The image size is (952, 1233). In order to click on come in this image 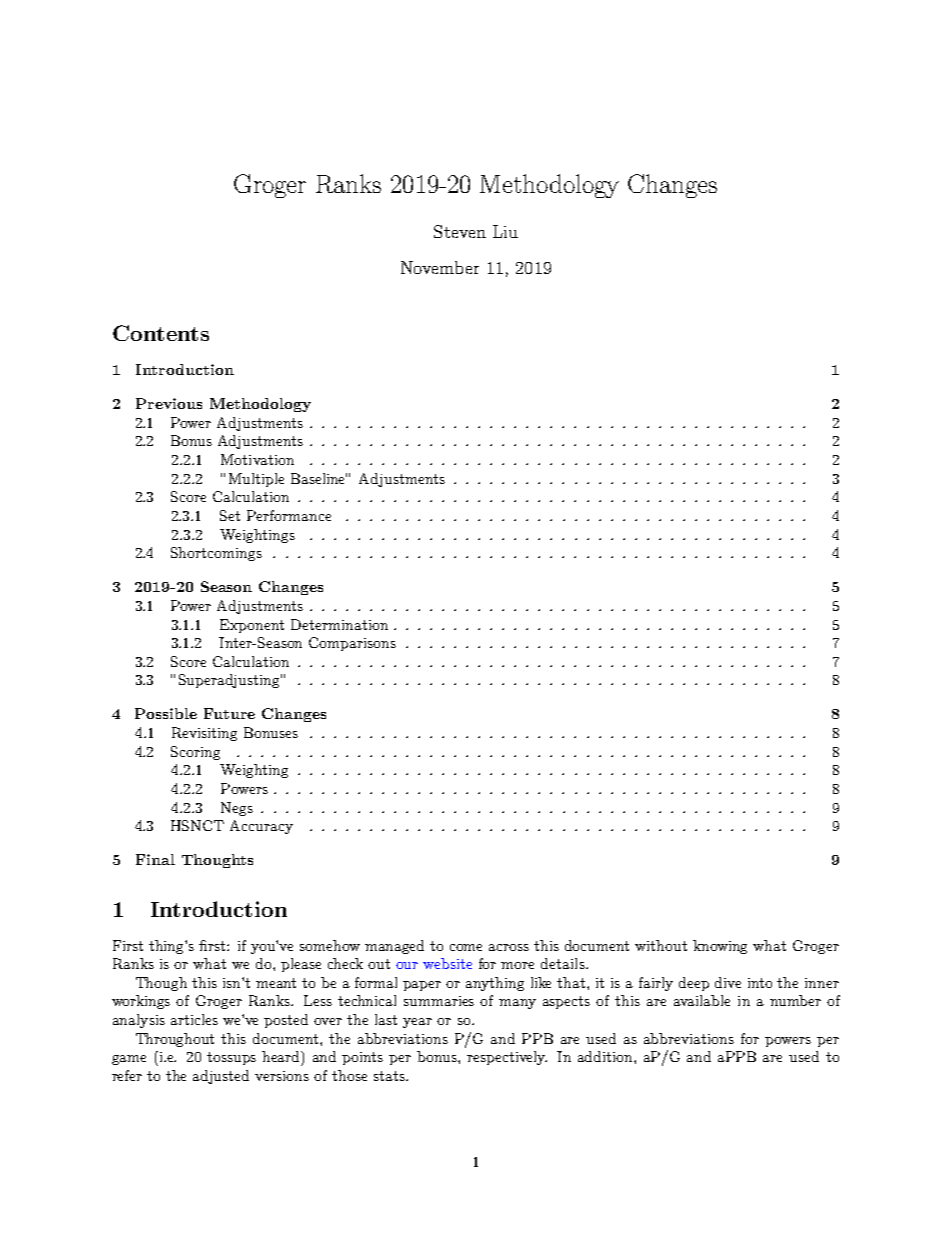, I will do `click(466, 947)`.
